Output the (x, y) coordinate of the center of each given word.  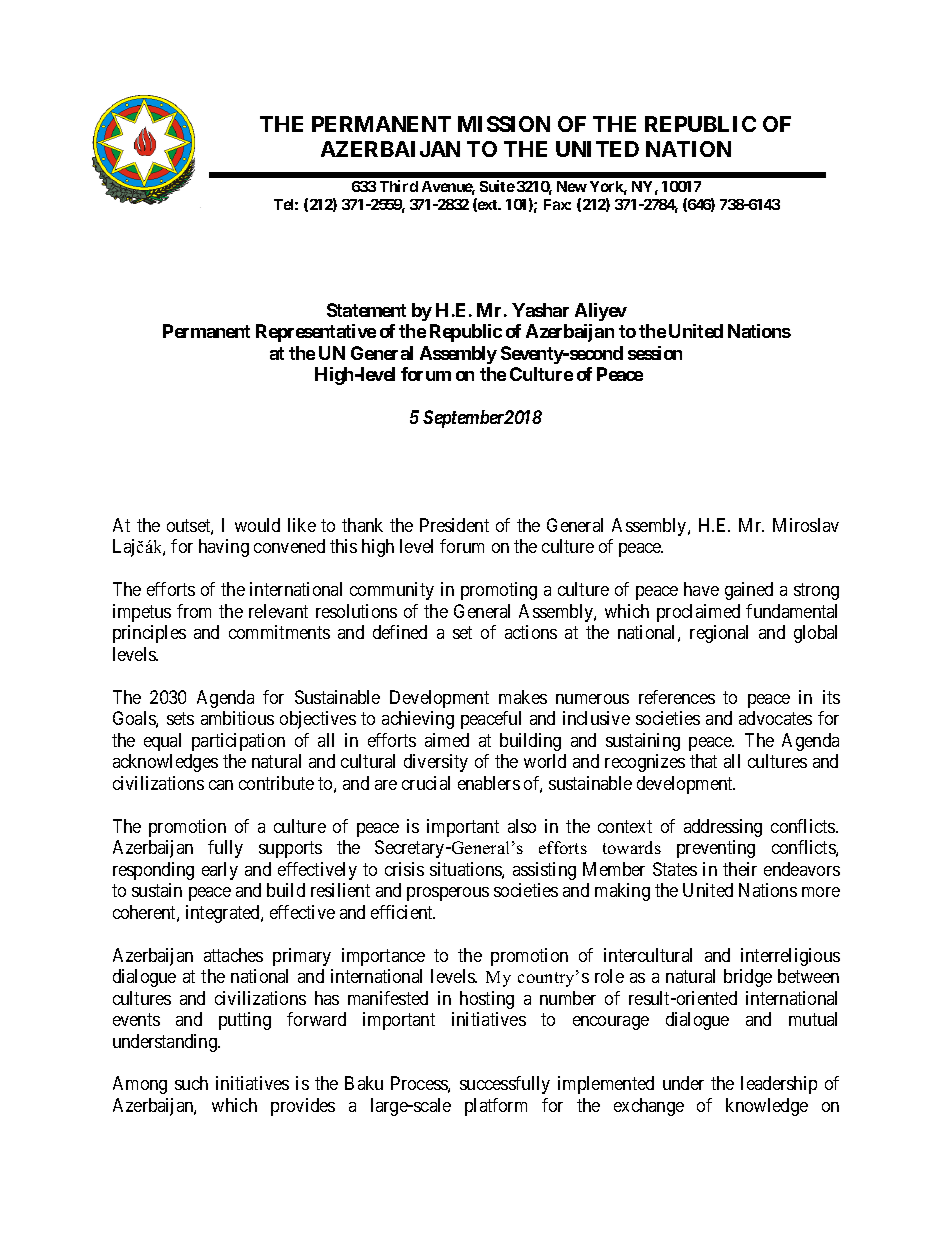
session (655, 353)
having (224, 548)
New (572, 186)
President (454, 525)
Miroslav (806, 525)
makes (523, 697)
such (191, 1083)
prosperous (448, 894)
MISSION (504, 124)
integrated (224, 914)
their (740, 869)
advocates (775, 718)
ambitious (237, 718)
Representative (316, 333)
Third (399, 186)
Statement (366, 310)
